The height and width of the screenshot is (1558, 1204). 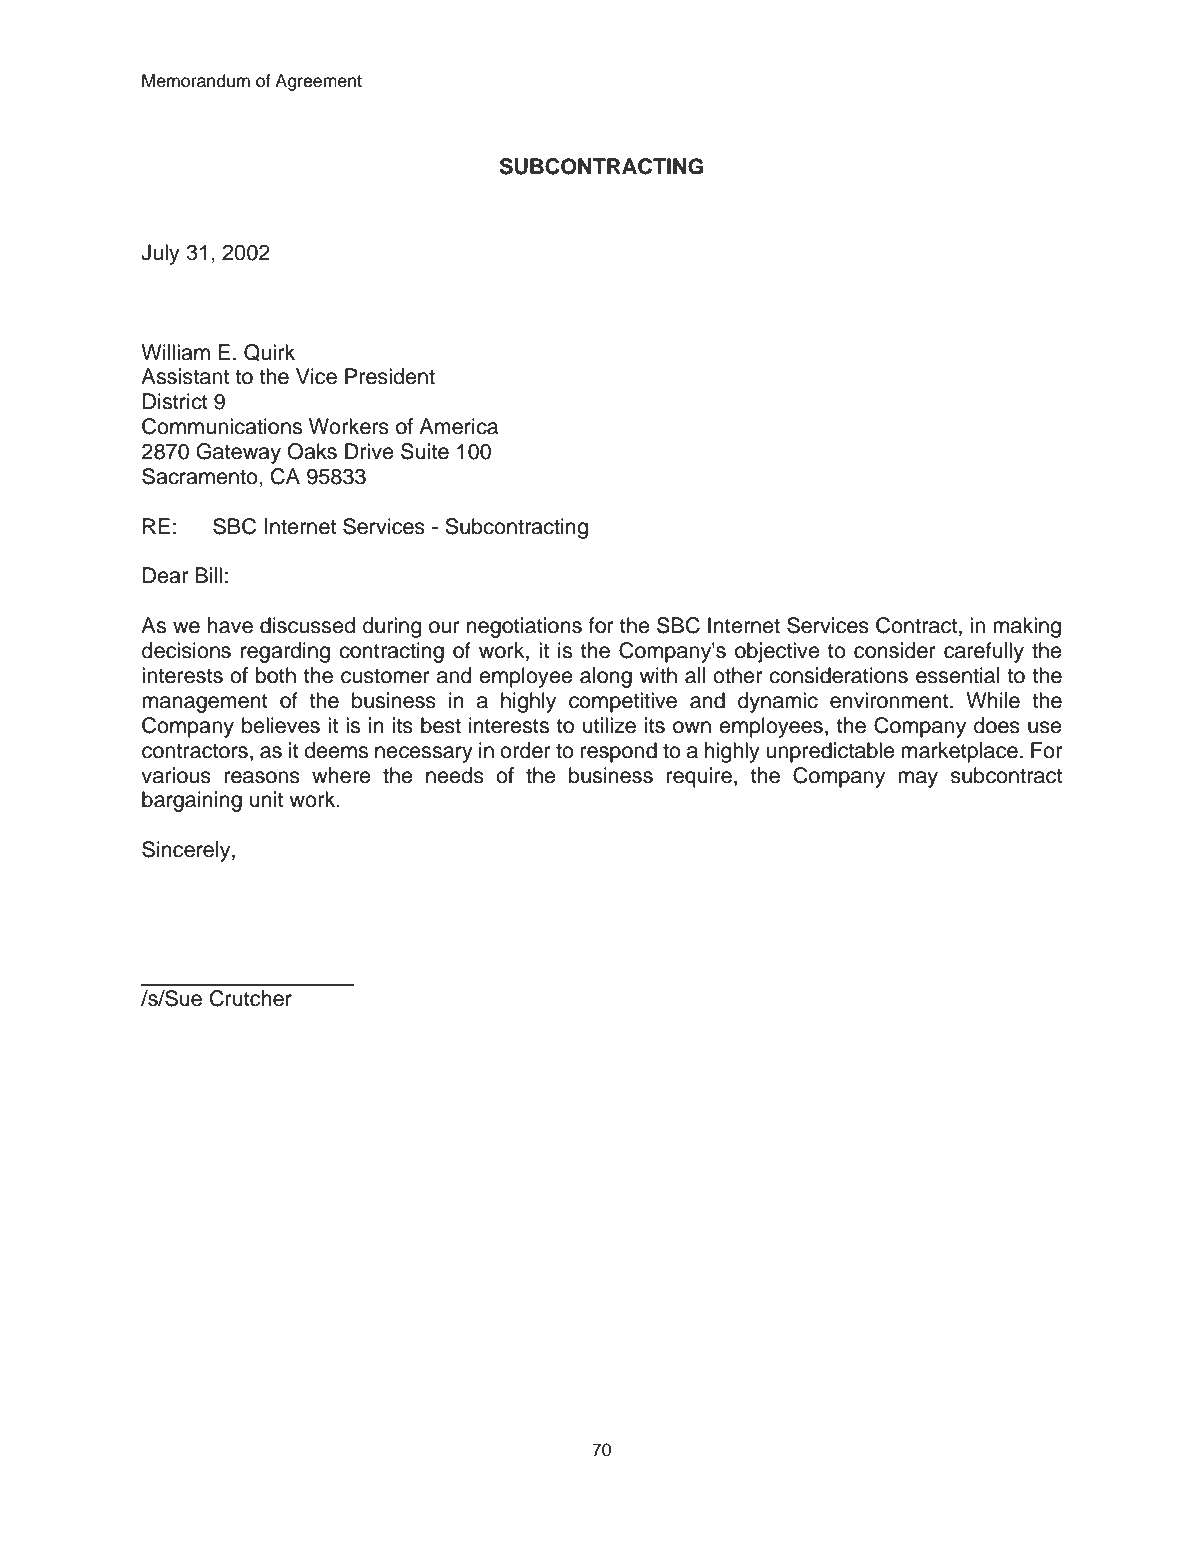 I want to click on America, so click(x=458, y=426).
